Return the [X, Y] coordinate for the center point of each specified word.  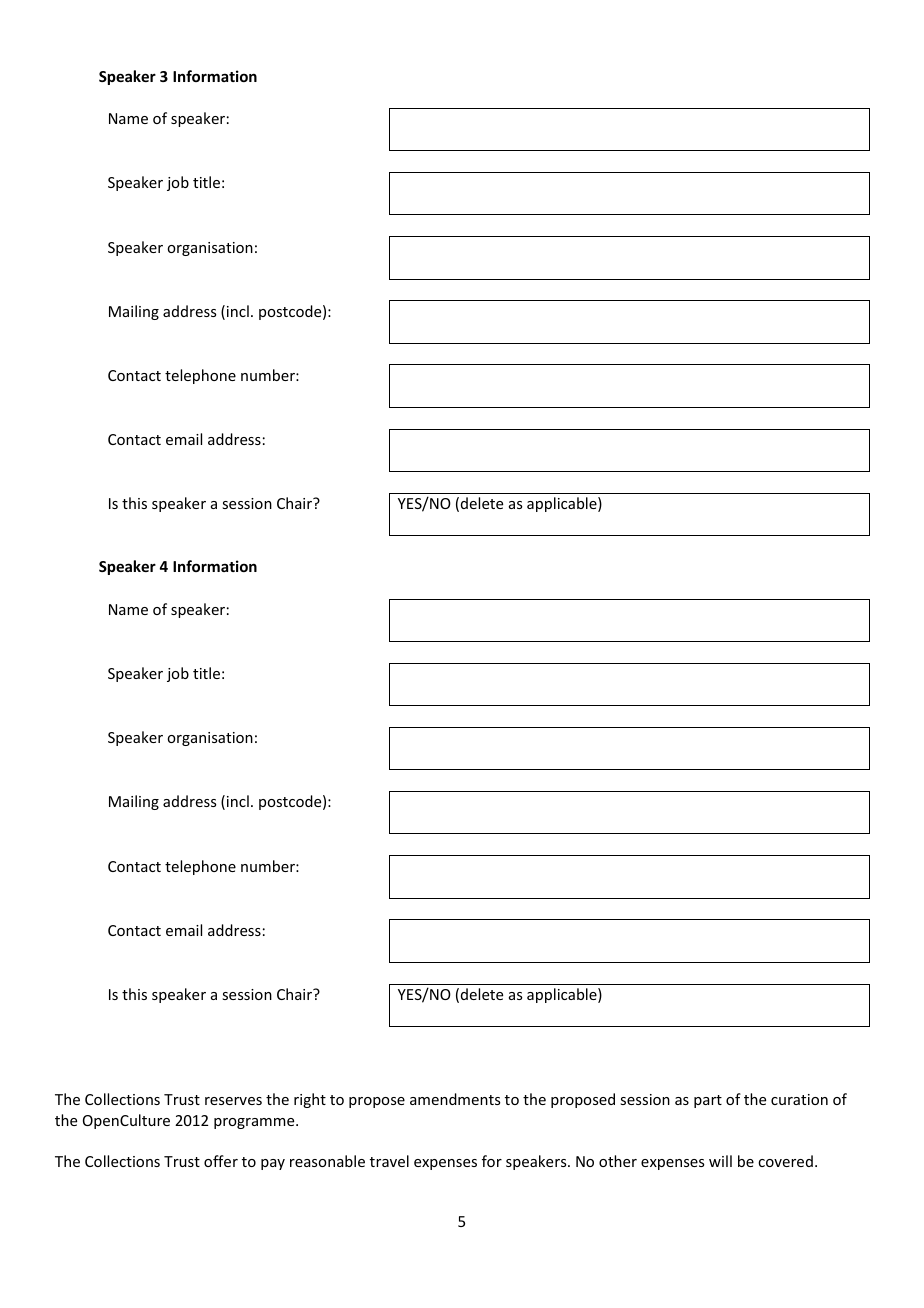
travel [389, 1161]
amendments [455, 1099]
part [708, 1101]
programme [255, 1123]
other [618, 1161]
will [720, 1161]
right [310, 1100]
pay [273, 1164]
